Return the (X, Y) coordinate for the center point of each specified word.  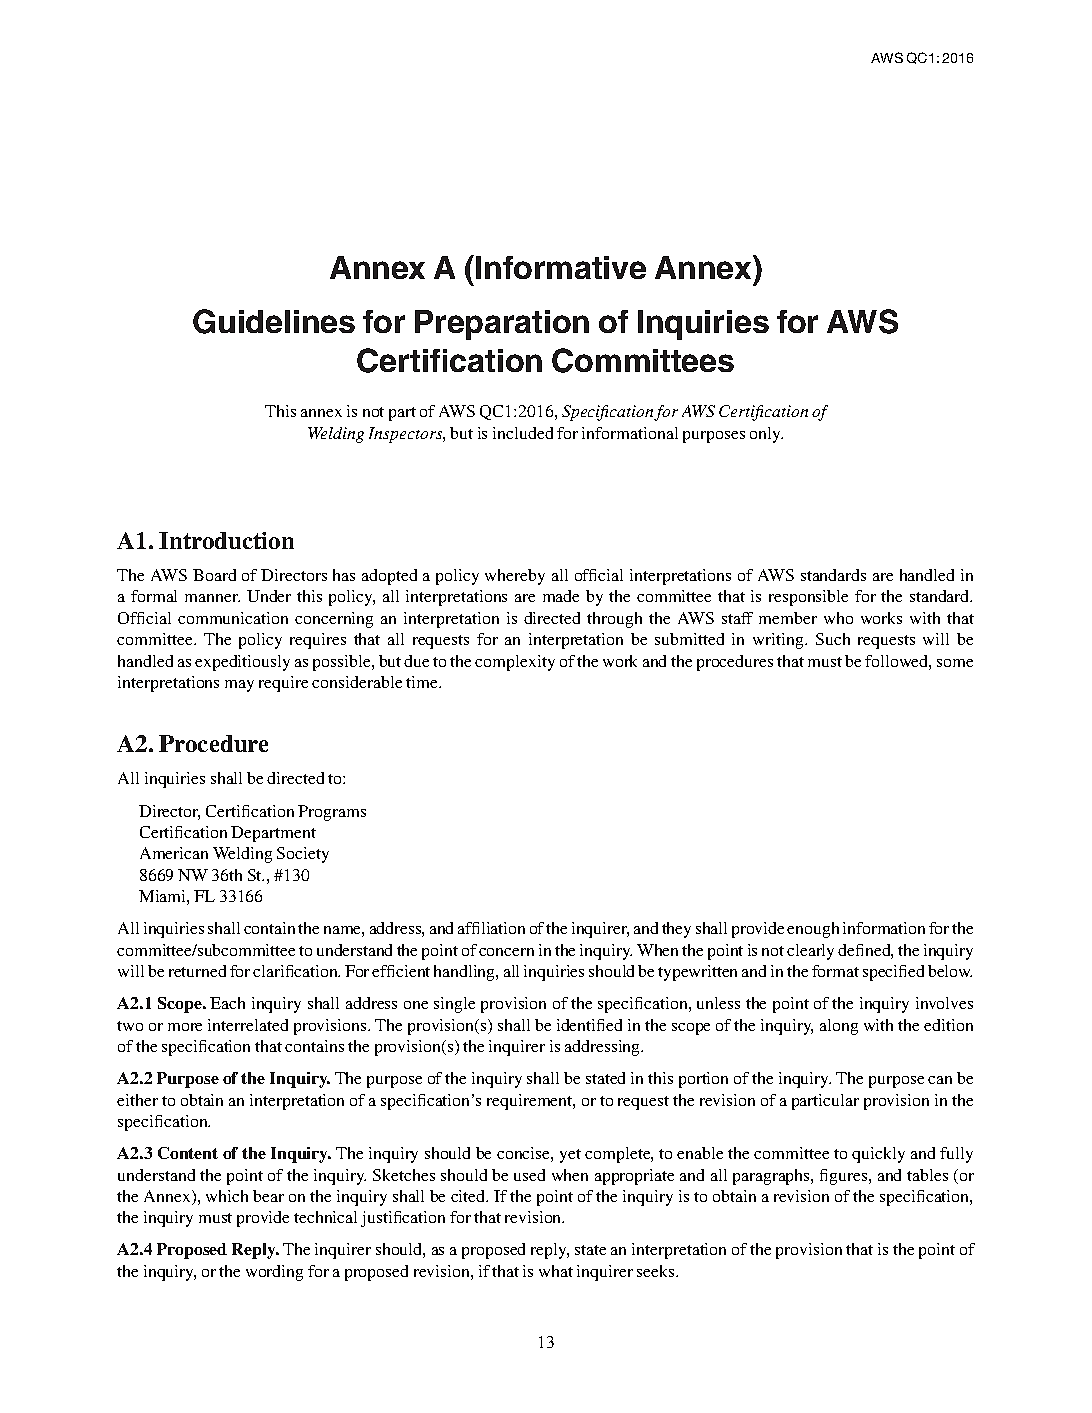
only (766, 435)
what (556, 1271)
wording (274, 1273)
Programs (332, 813)
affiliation (491, 928)
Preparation (502, 325)
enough (813, 930)
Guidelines (274, 321)
